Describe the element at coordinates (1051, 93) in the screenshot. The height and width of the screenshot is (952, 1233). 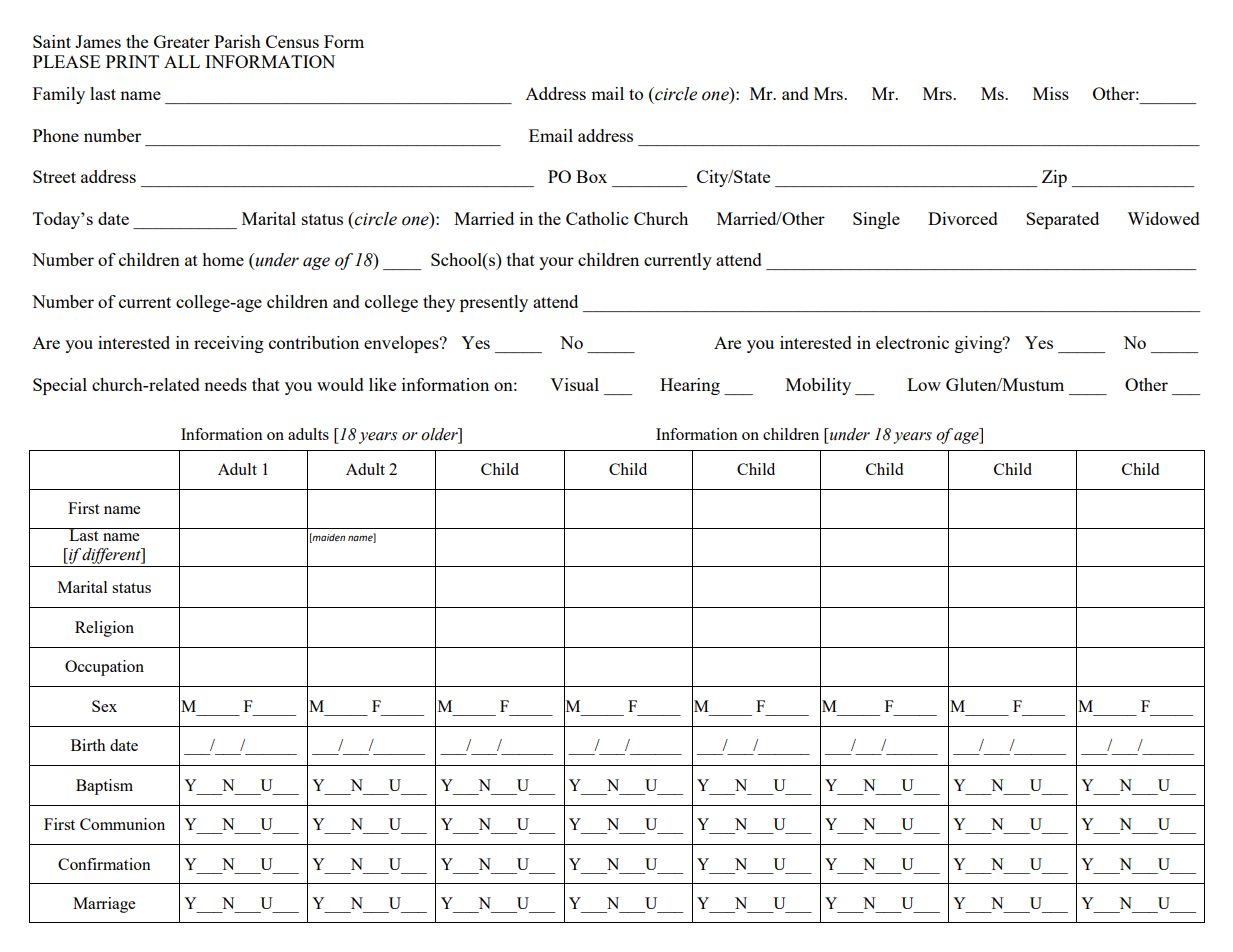
I see `Miss` at that location.
